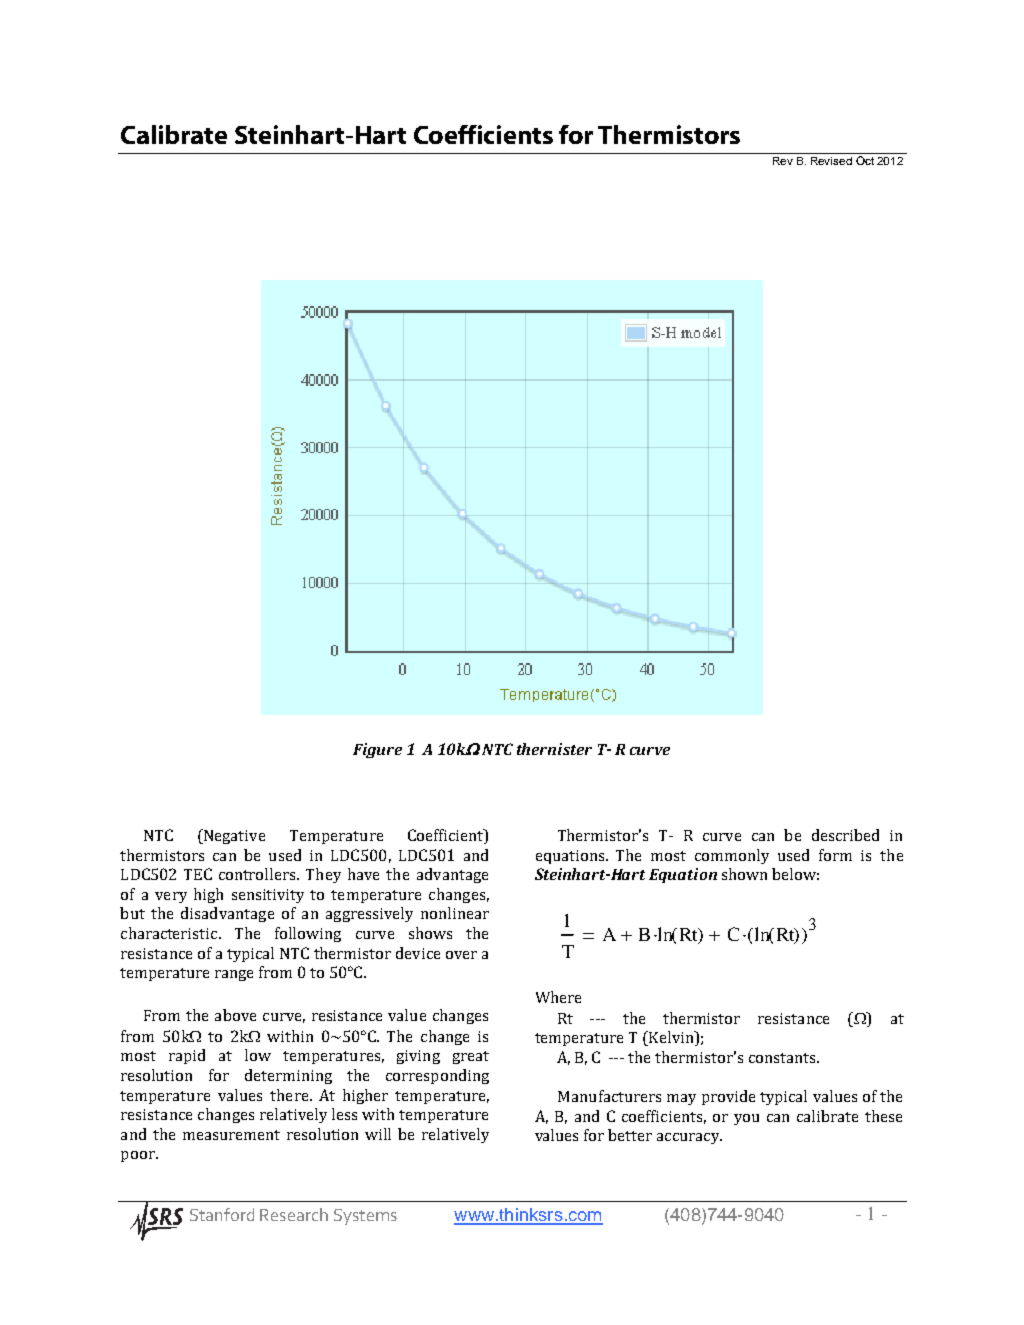  What do you see at coordinates (198, 874) in the page?
I see `TEC` at bounding box center [198, 874].
